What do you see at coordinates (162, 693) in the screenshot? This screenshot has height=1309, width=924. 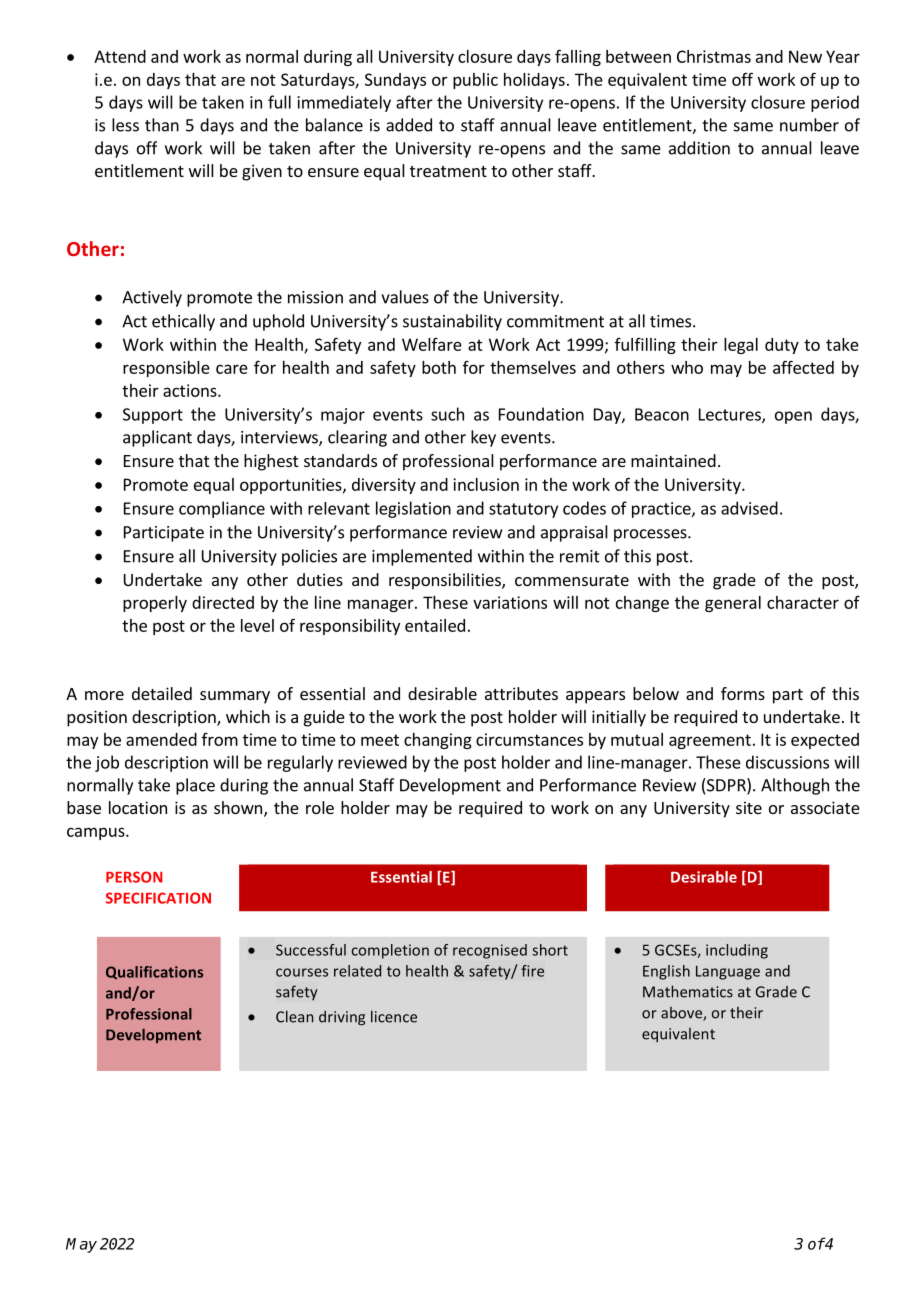 I see `detailed` at bounding box center [162, 693].
